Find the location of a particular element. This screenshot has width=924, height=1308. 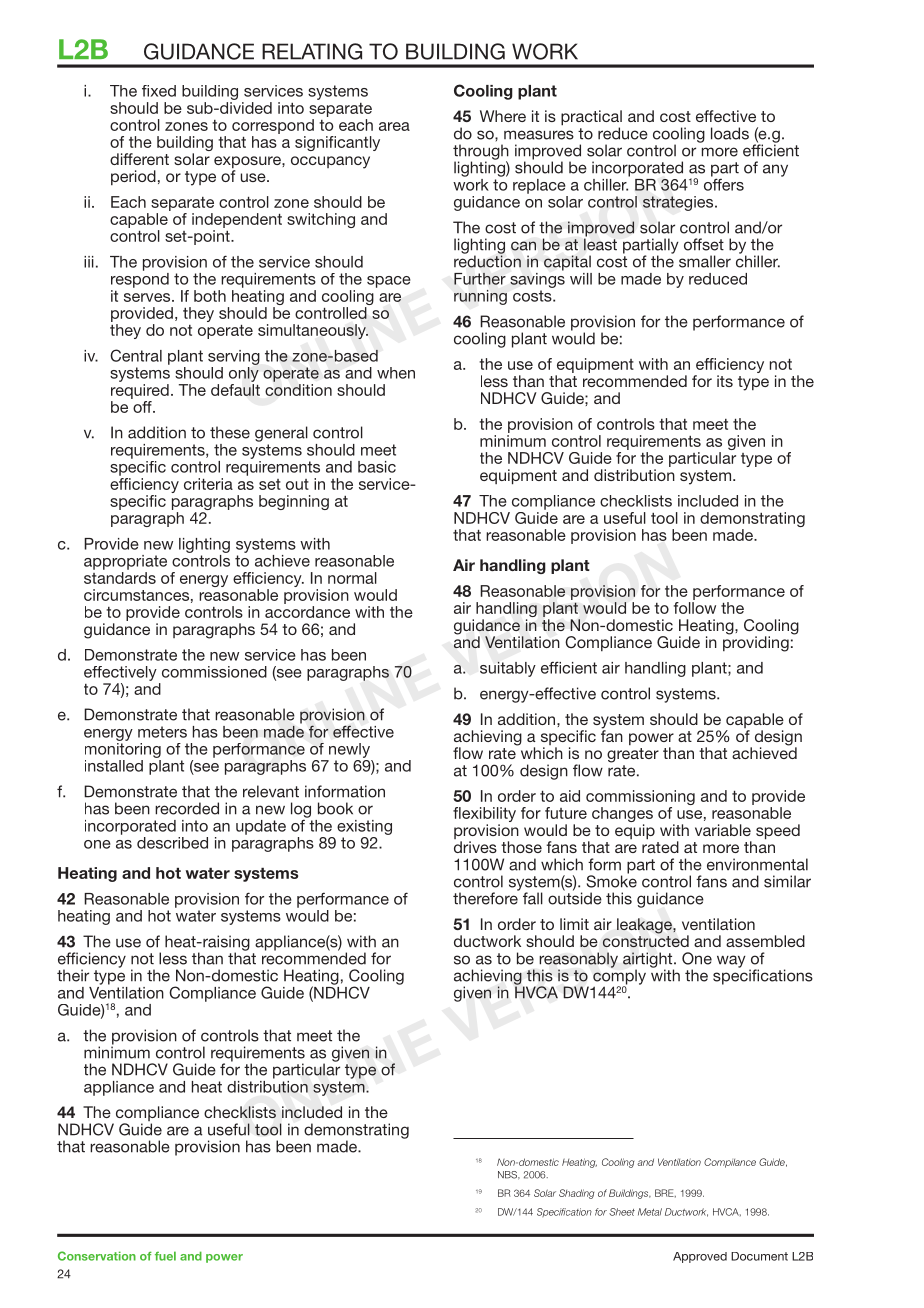

loads is located at coordinates (730, 133).
